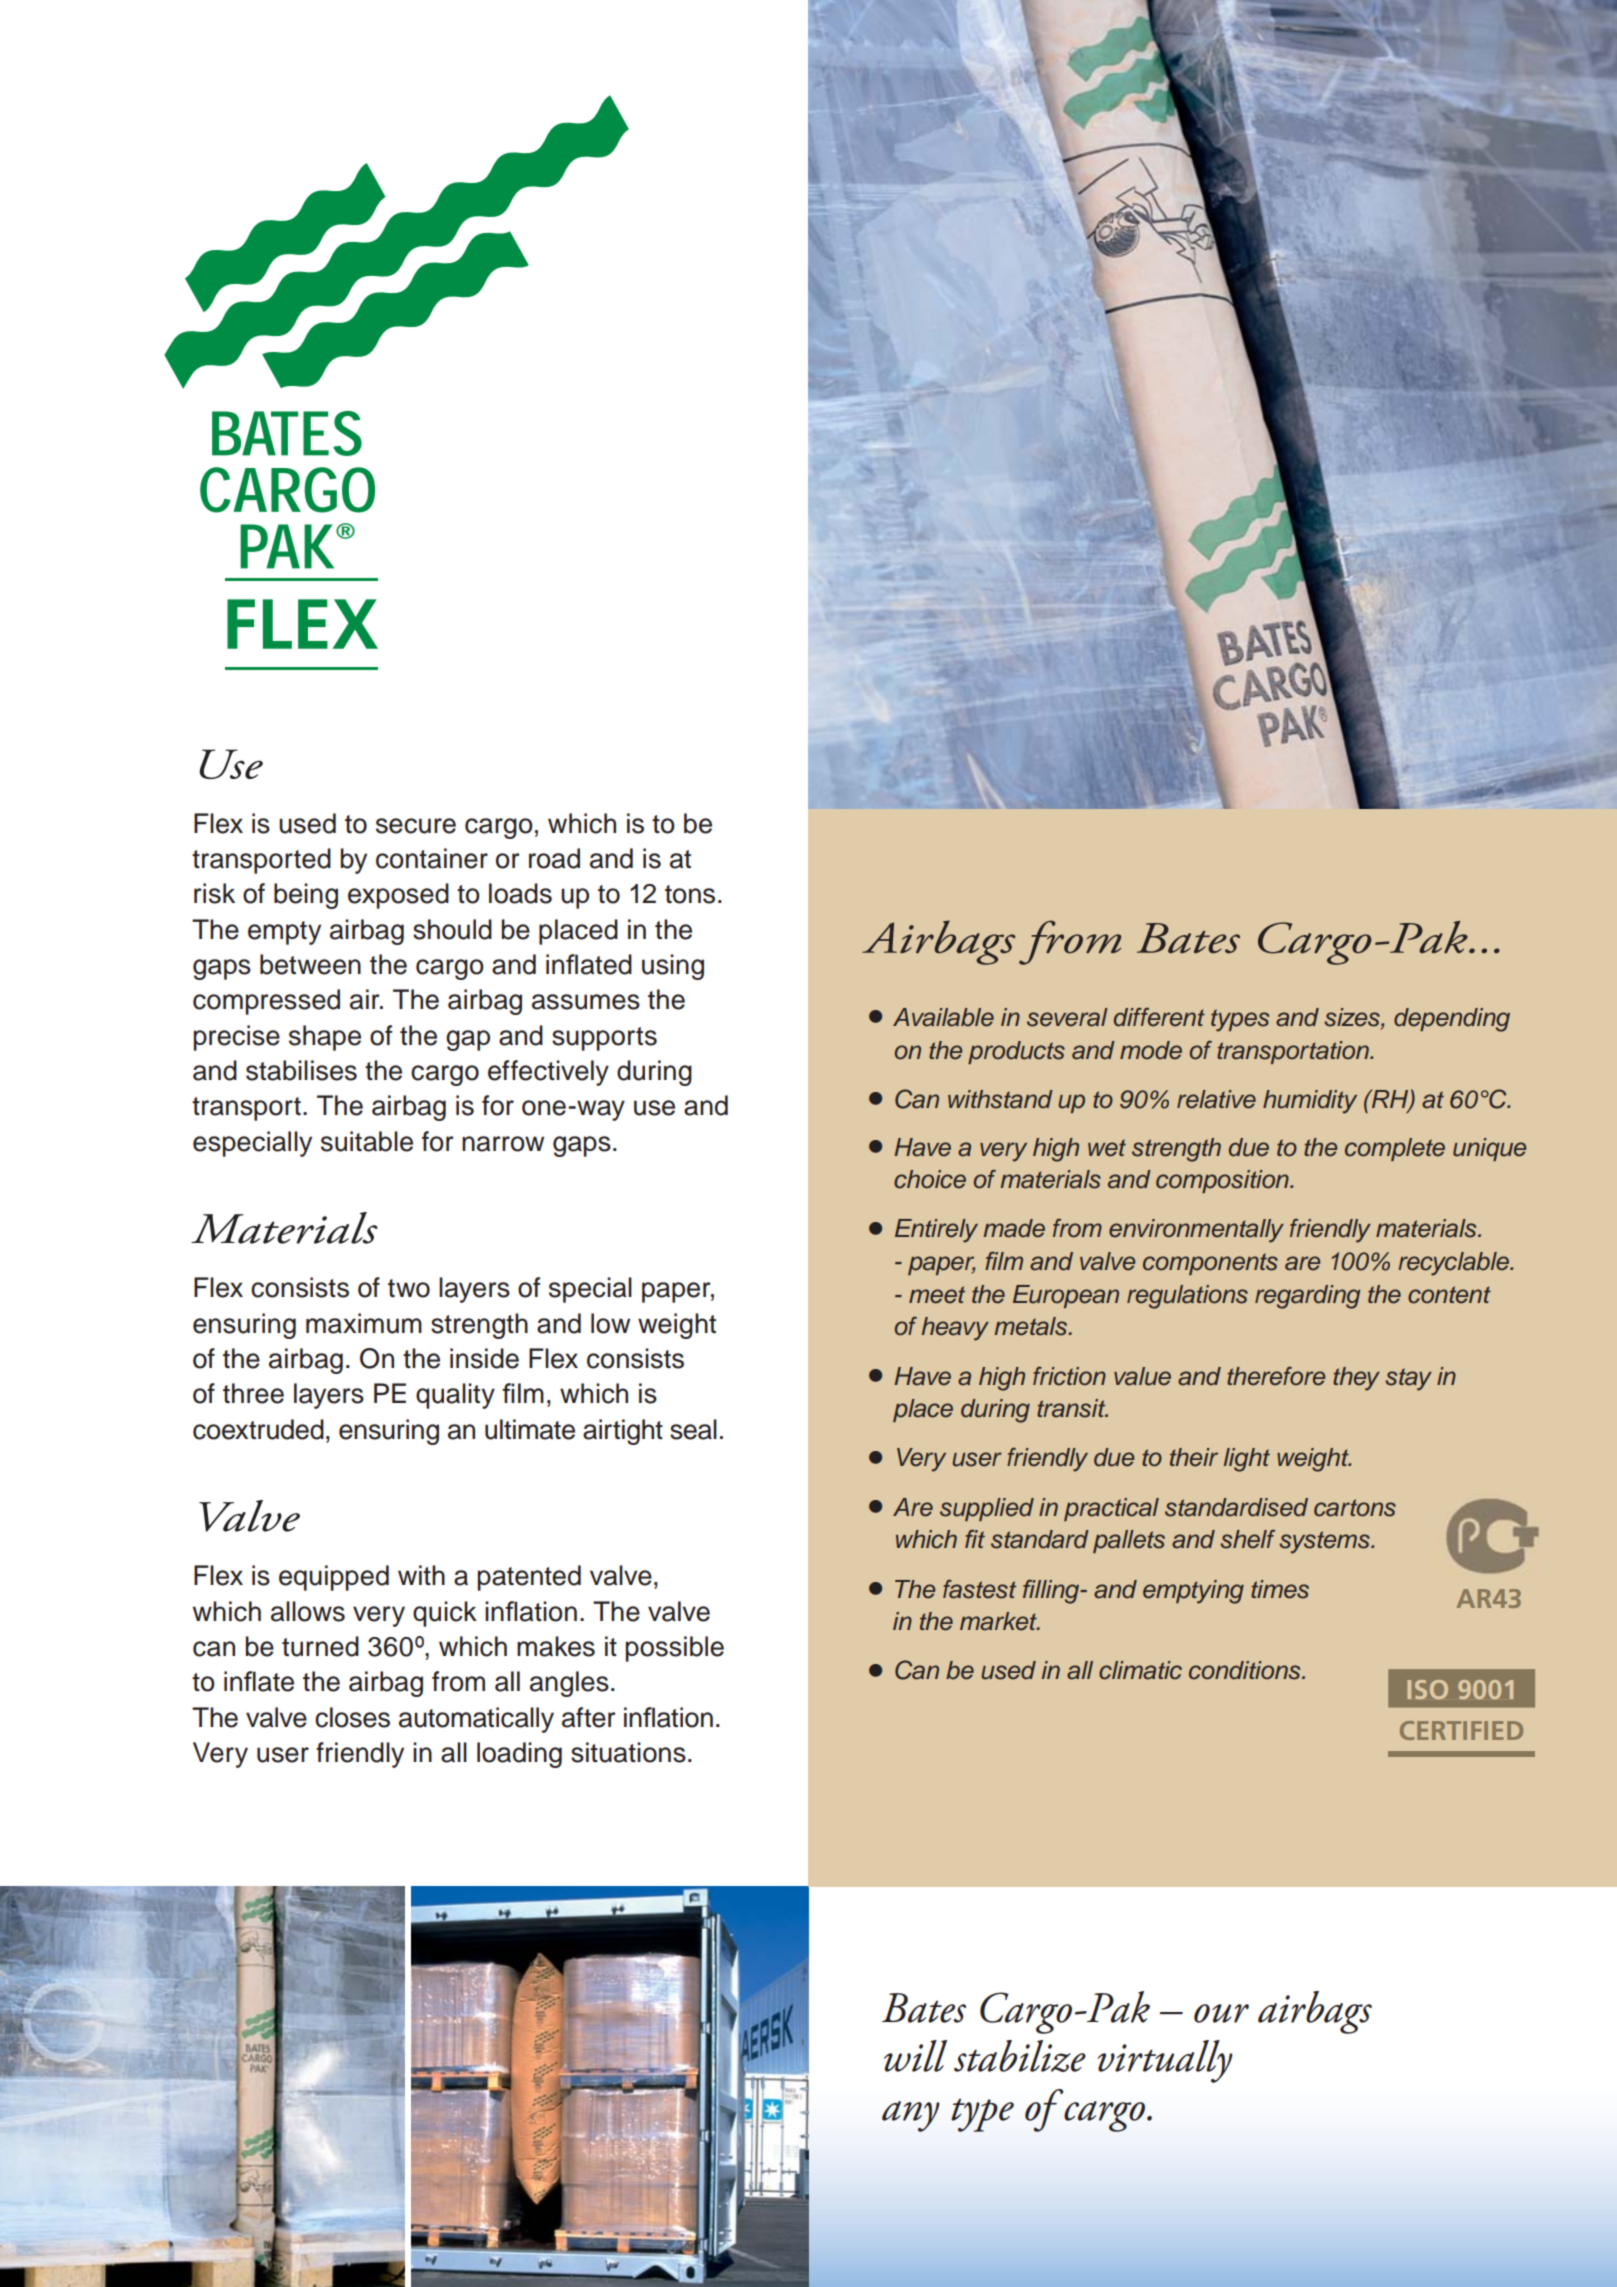  Describe the element at coordinates (673, 967) in the document. I see `using` at that location.
